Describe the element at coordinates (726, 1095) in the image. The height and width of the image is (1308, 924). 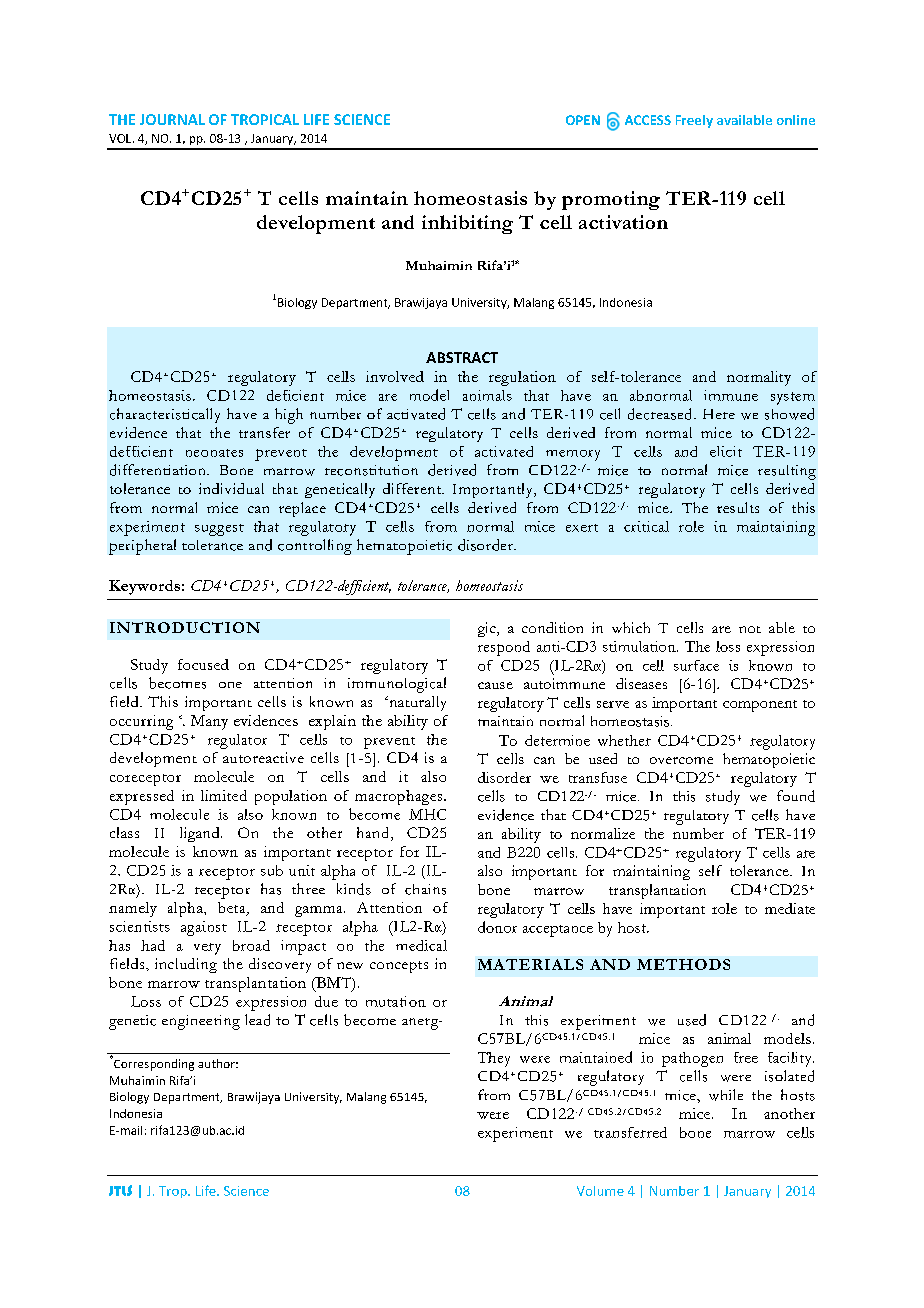
I see `while` at that location.
